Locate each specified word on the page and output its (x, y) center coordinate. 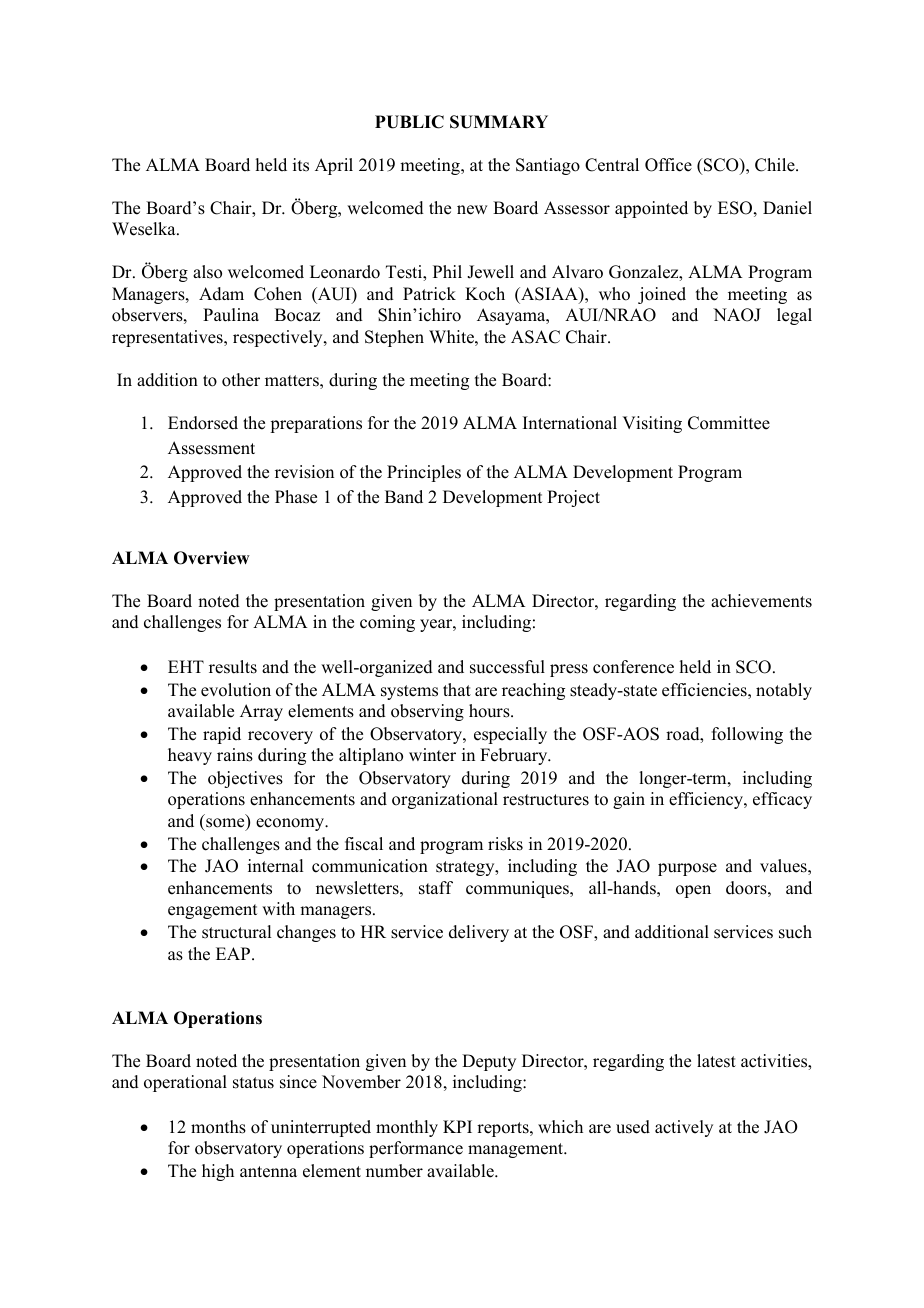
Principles (424, 473)
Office (668, 165)
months (218, 1127)
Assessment (211, 448)
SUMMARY (499, 122)
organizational (445, 800)
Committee (729, 423)
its (301, 165)
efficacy (782, 800)
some (226, 824)
